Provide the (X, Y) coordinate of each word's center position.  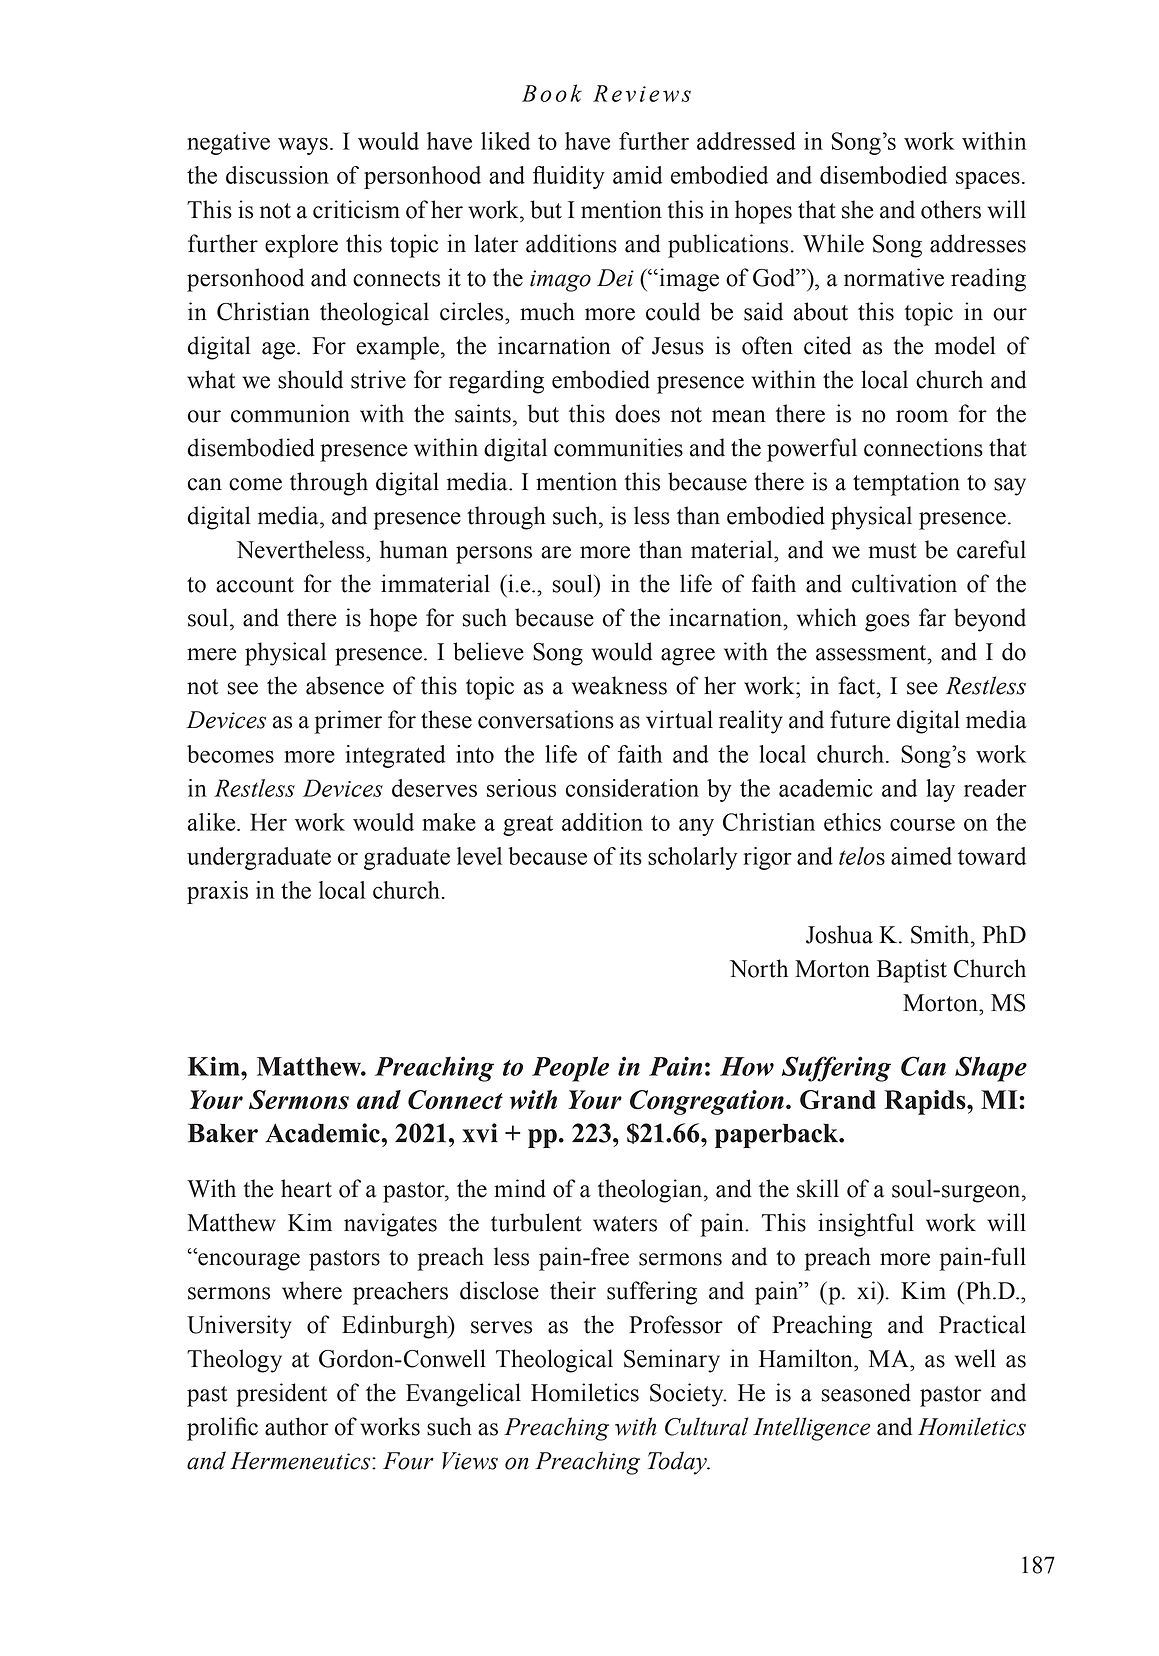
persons (494, 555)
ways (303, 146)
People (570, 1069)
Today (678, 1463)
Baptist (912, 971)
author (297, 1426)
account (255, 585)
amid (638, 175)
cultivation (904, 583)
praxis (217, 892)
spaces (988, 180)
